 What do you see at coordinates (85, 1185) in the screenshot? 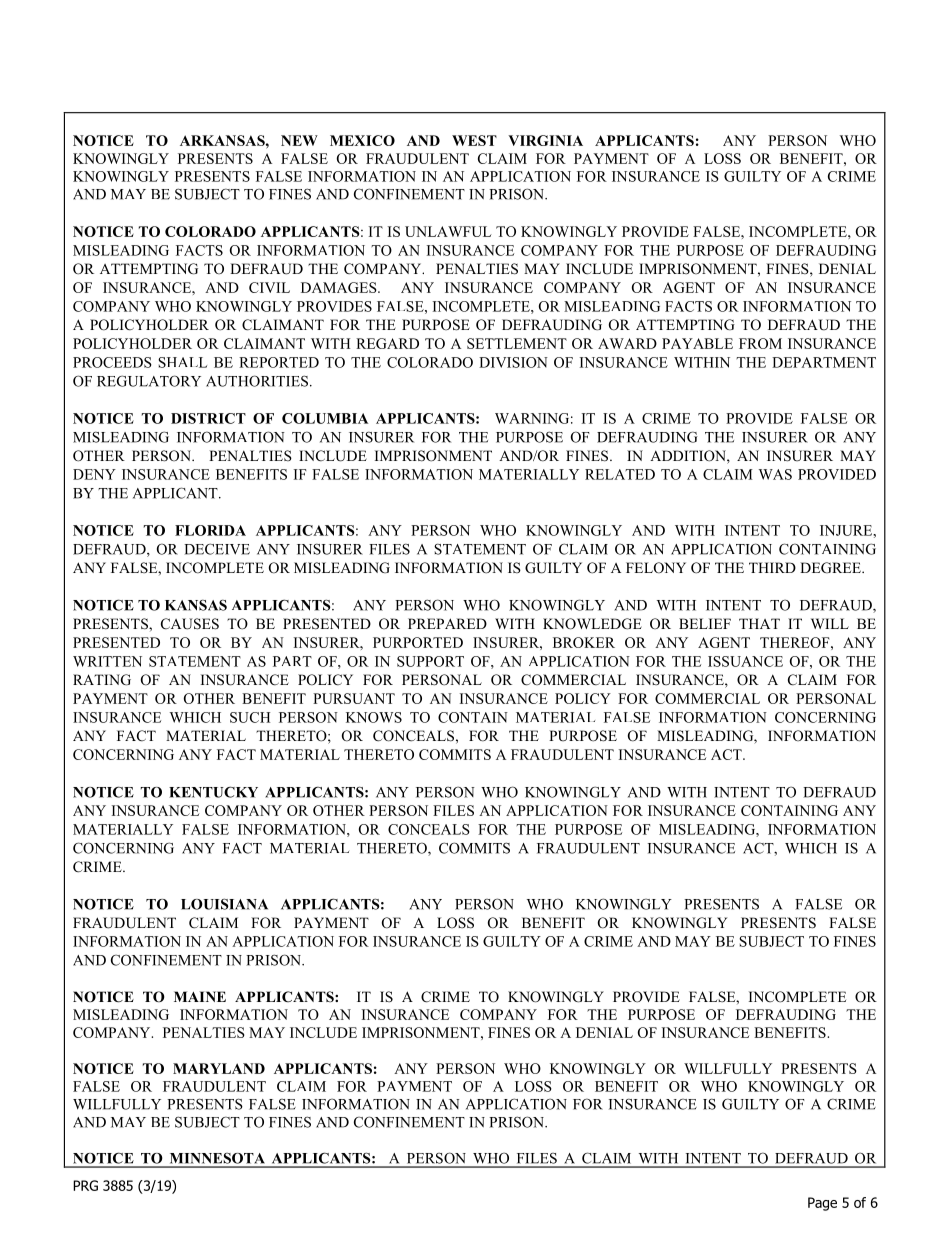
I see `PRG` at bounding box center [85, 1185].
